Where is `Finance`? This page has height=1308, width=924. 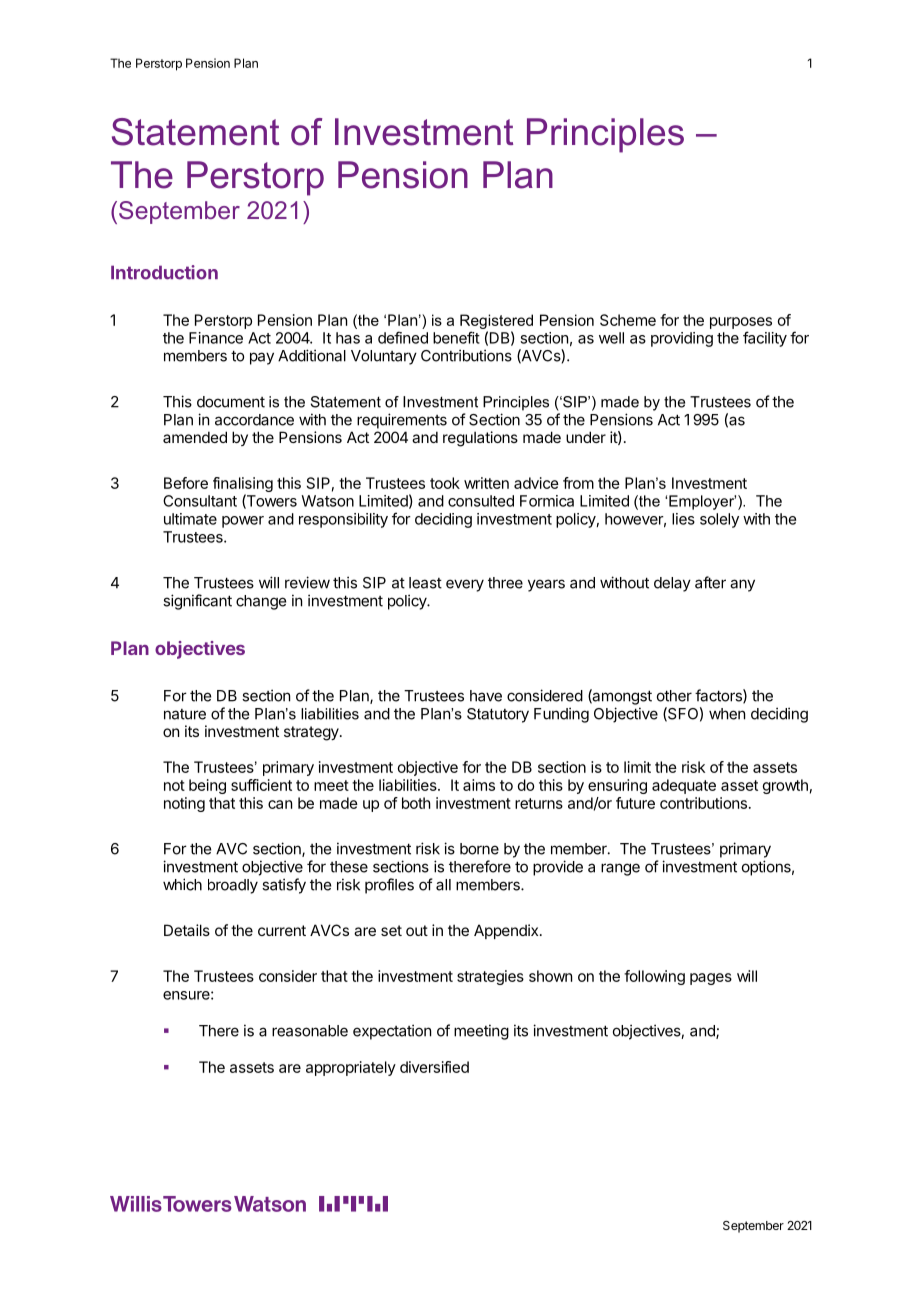
Finance is located at coordinates (216, 338).
